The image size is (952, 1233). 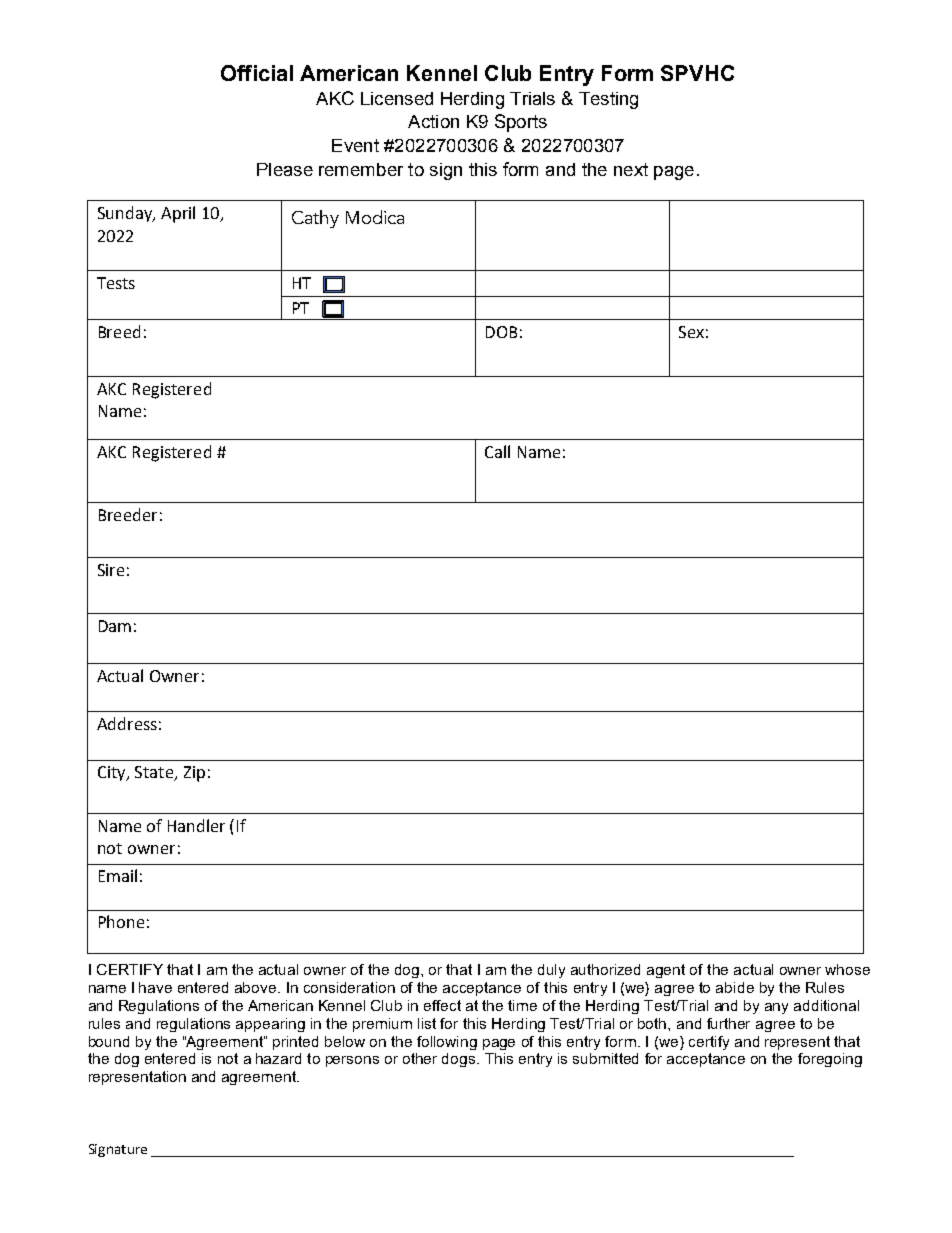 I want to click on Sports, so click(x=521, y=123).
